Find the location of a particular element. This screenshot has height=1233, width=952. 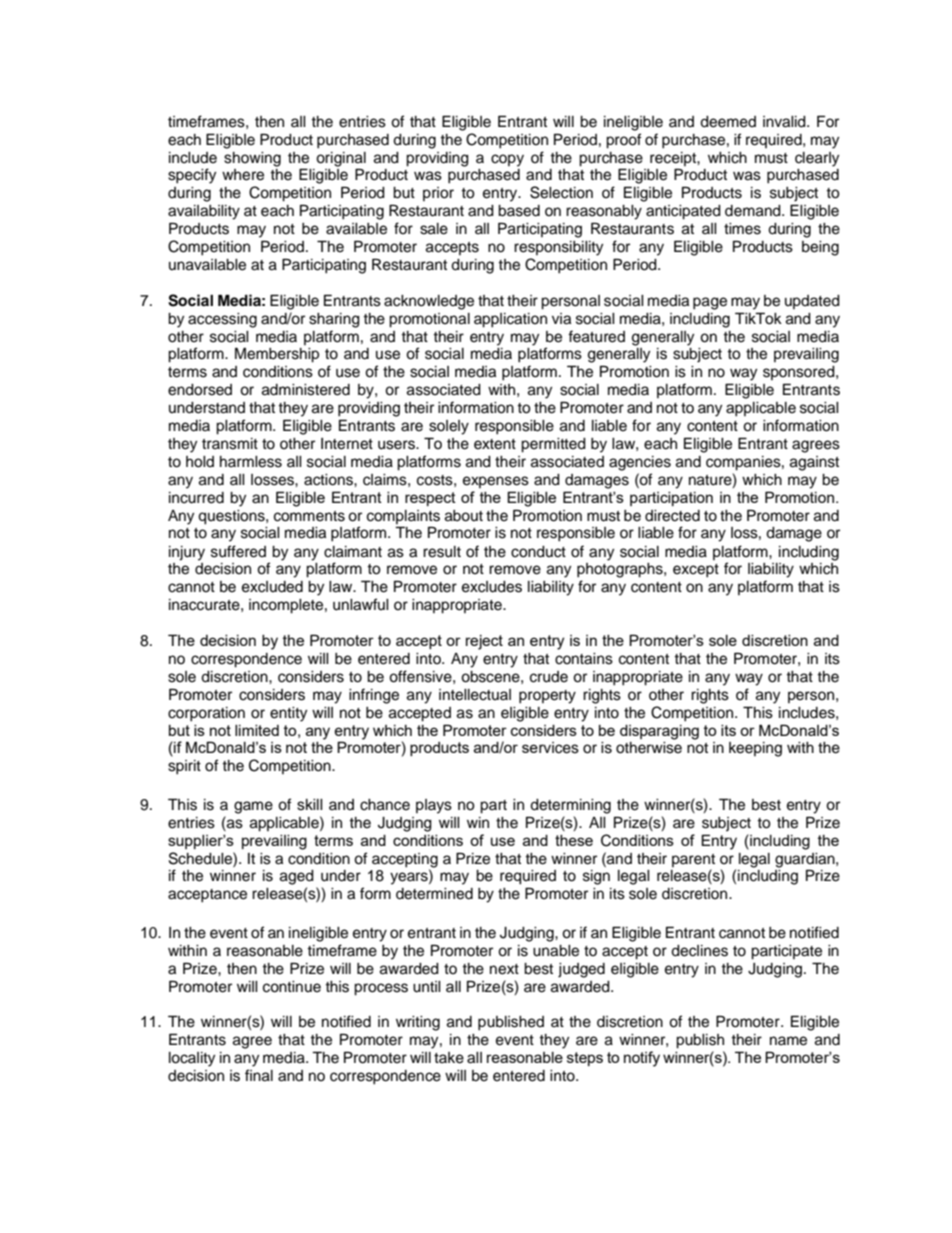

excludes is located at coordinates (492, 587).
